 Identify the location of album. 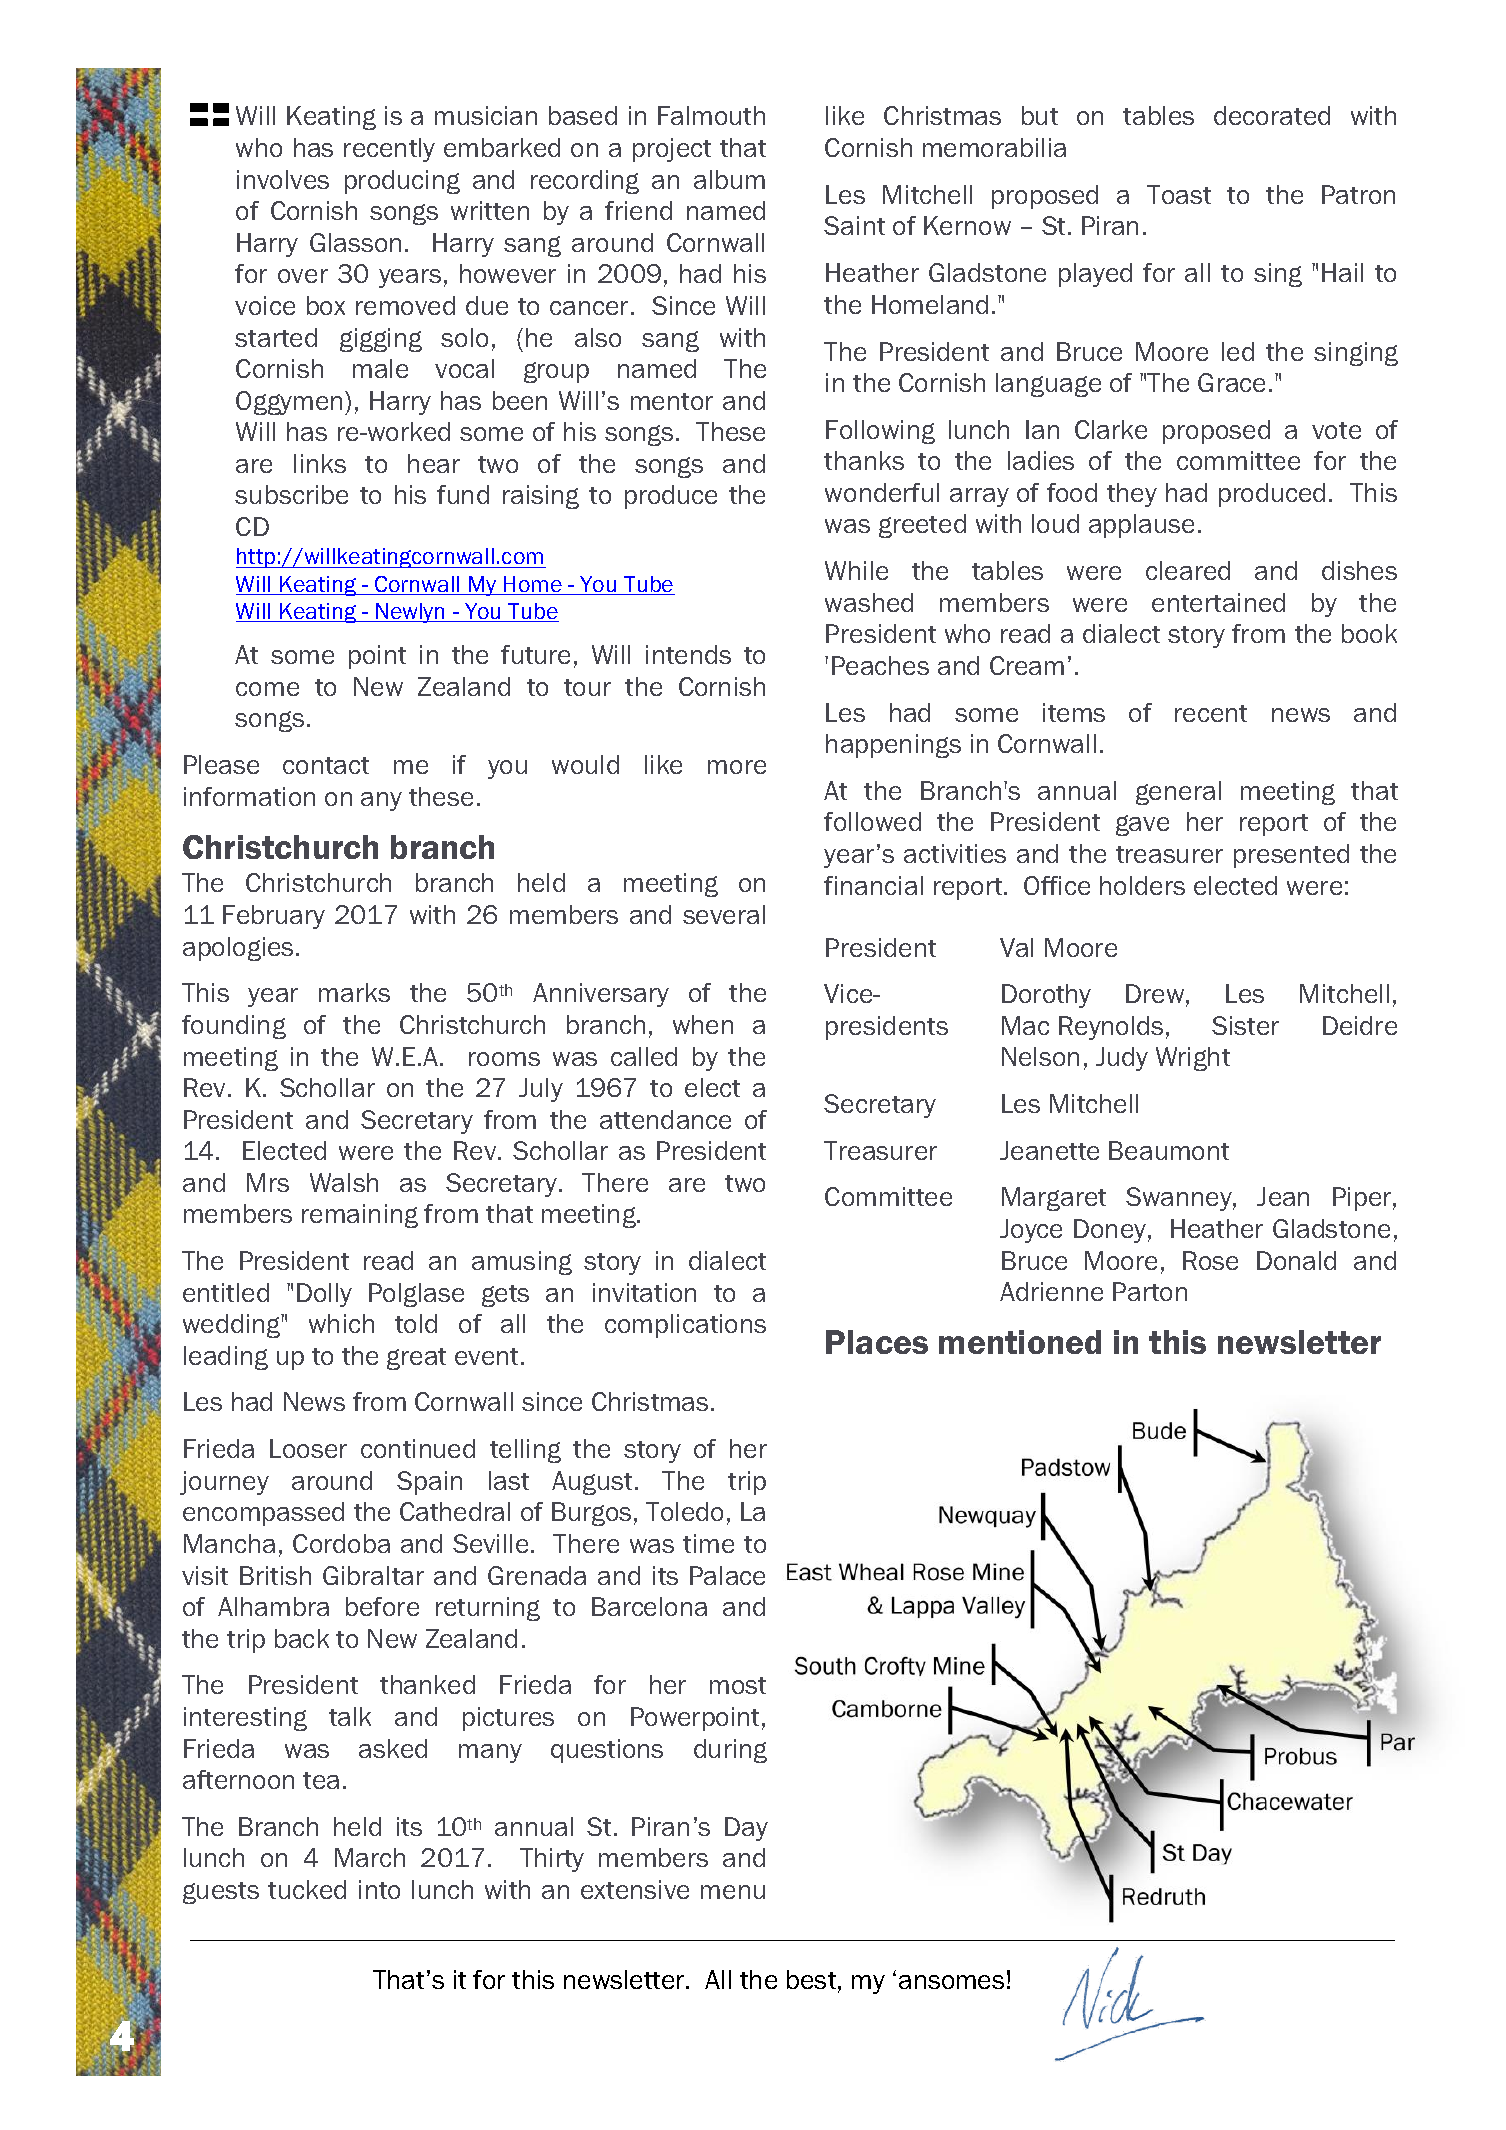
(729, 179).
